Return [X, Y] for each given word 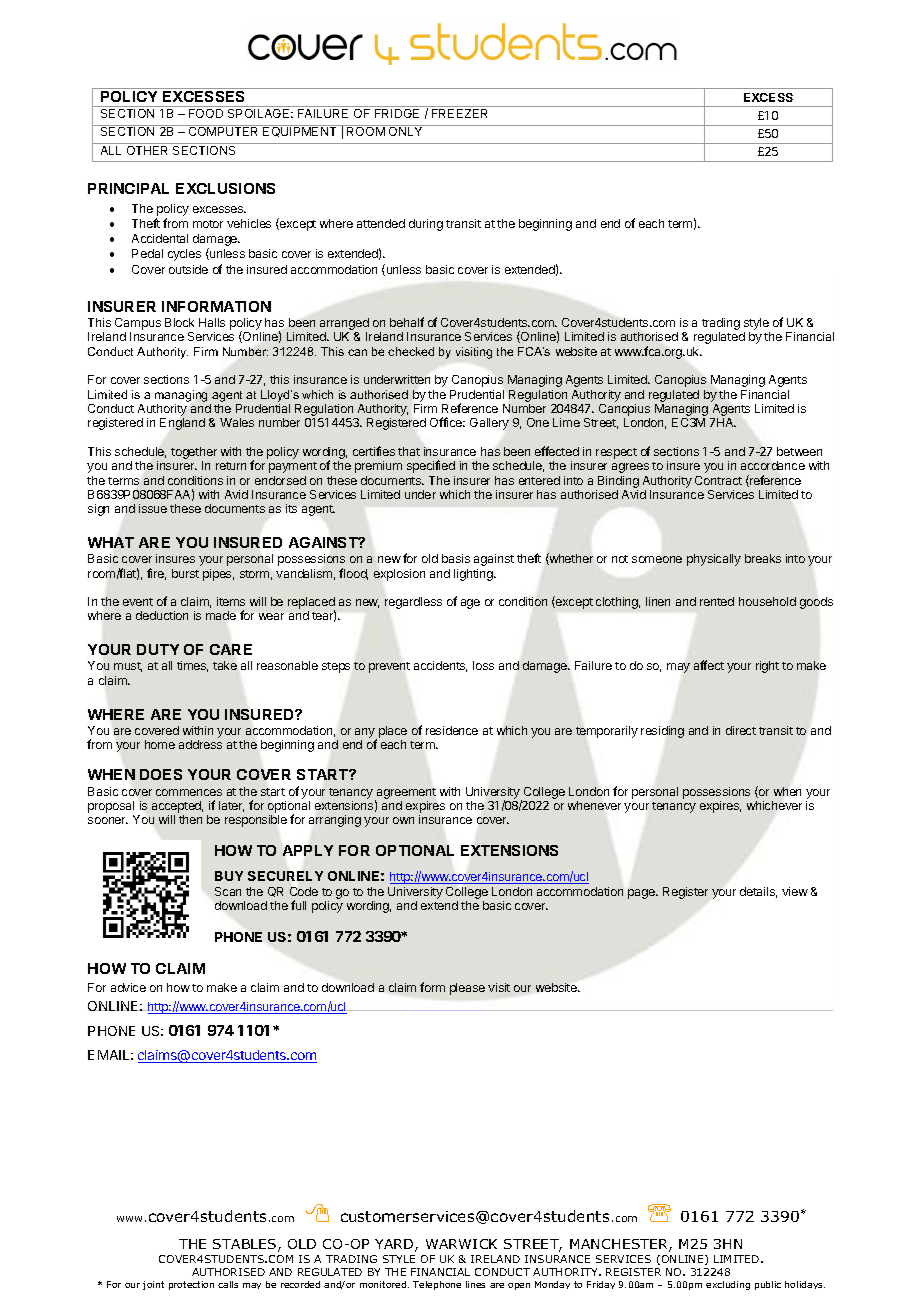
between [799, 451]
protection [191, 1285]
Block [179, 322]
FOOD [206, 113]
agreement [405, 794]
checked [411, 351]
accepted [177, 808]
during [426, 225]
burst [185, 573]
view [795, 891]
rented [717, 601]
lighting [474, 575]
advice [128, 987]
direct [741, 730]
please [467, 989]
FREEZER [459, 113]
